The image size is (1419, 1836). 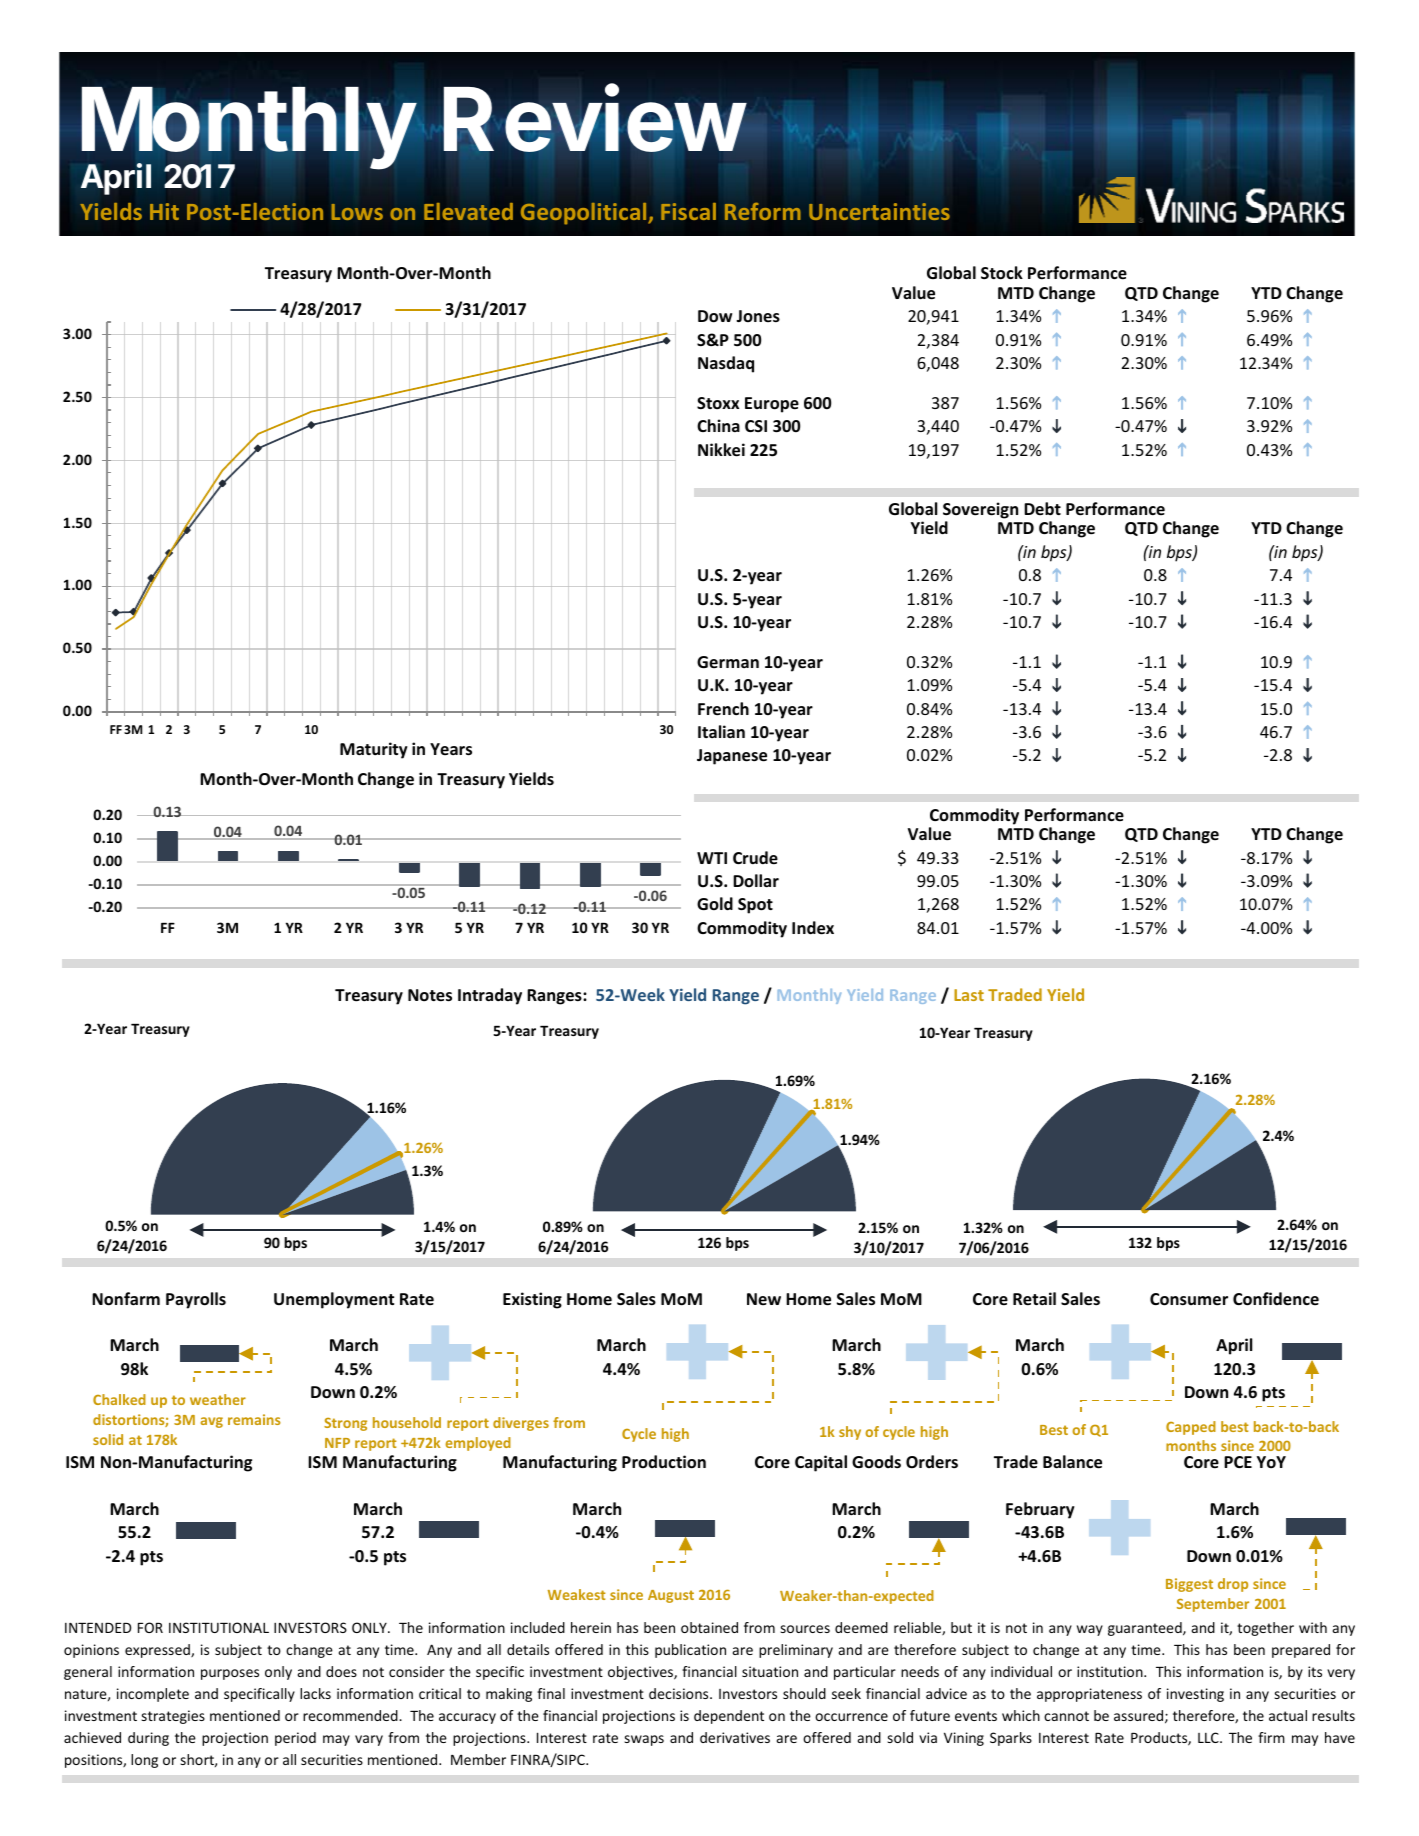 What do you see at coordinates (1195, 1695) in the screenshot?
I see `investing` at bounding box center [1195, 1695].
